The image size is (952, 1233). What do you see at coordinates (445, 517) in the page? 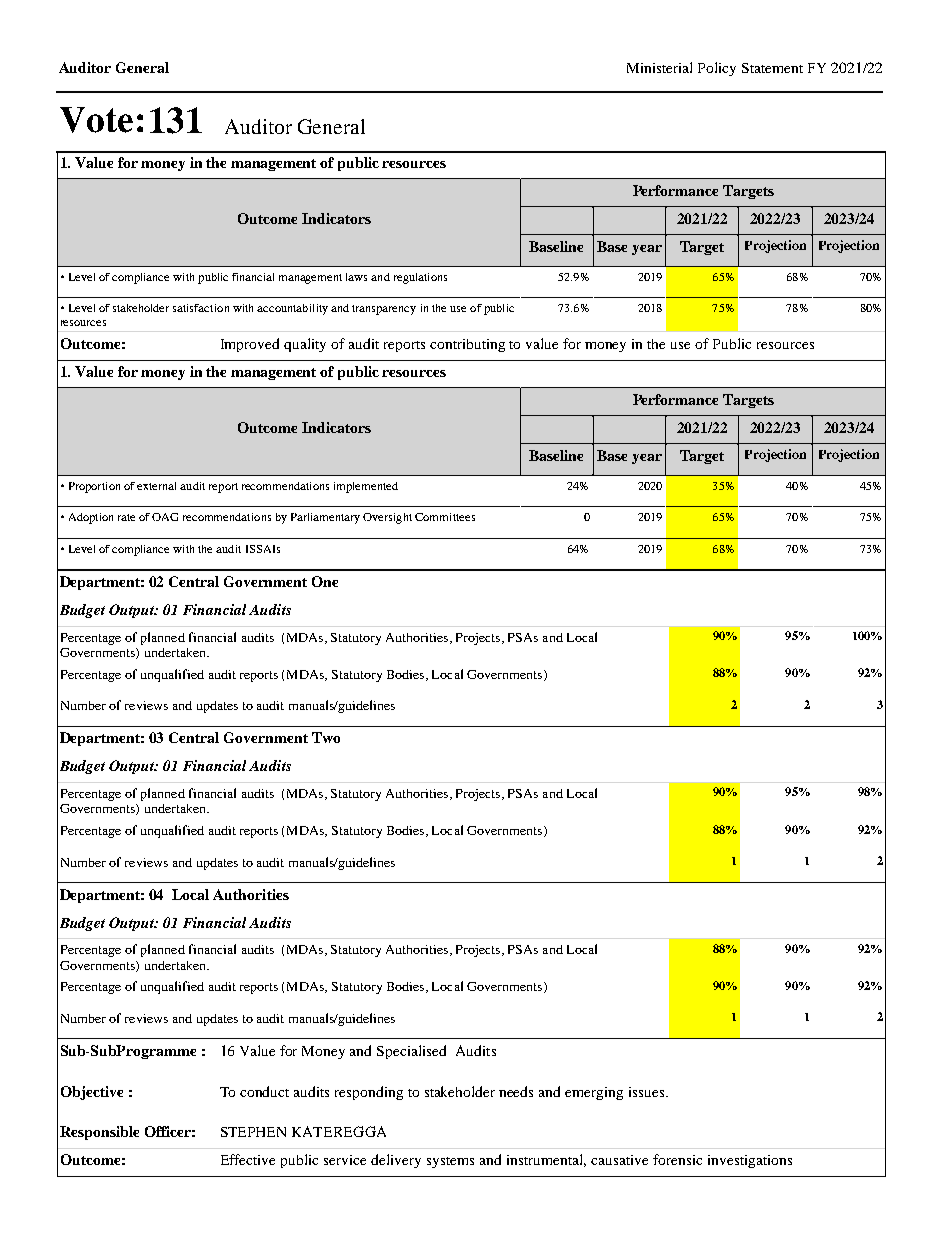
I see `Committees` at bounding box center [445, 517].
